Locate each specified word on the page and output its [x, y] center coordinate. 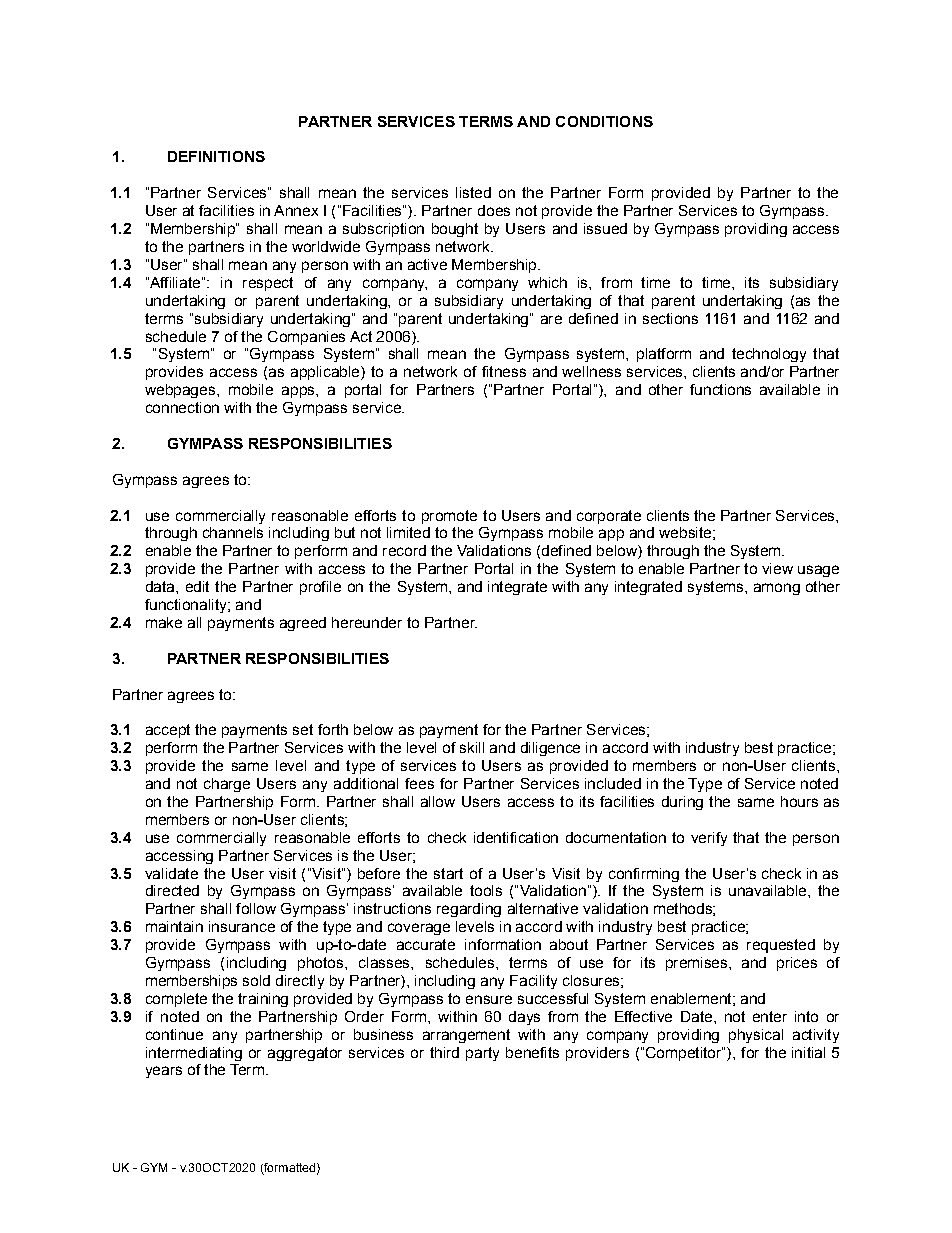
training [263, 1000]
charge [227, 785]
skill [472, 747]
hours [799, 801]
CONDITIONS [604, 121]
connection [182, 407]
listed [473, 192]
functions [720, 389]
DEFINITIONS [216, 156]
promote [449, 517]
